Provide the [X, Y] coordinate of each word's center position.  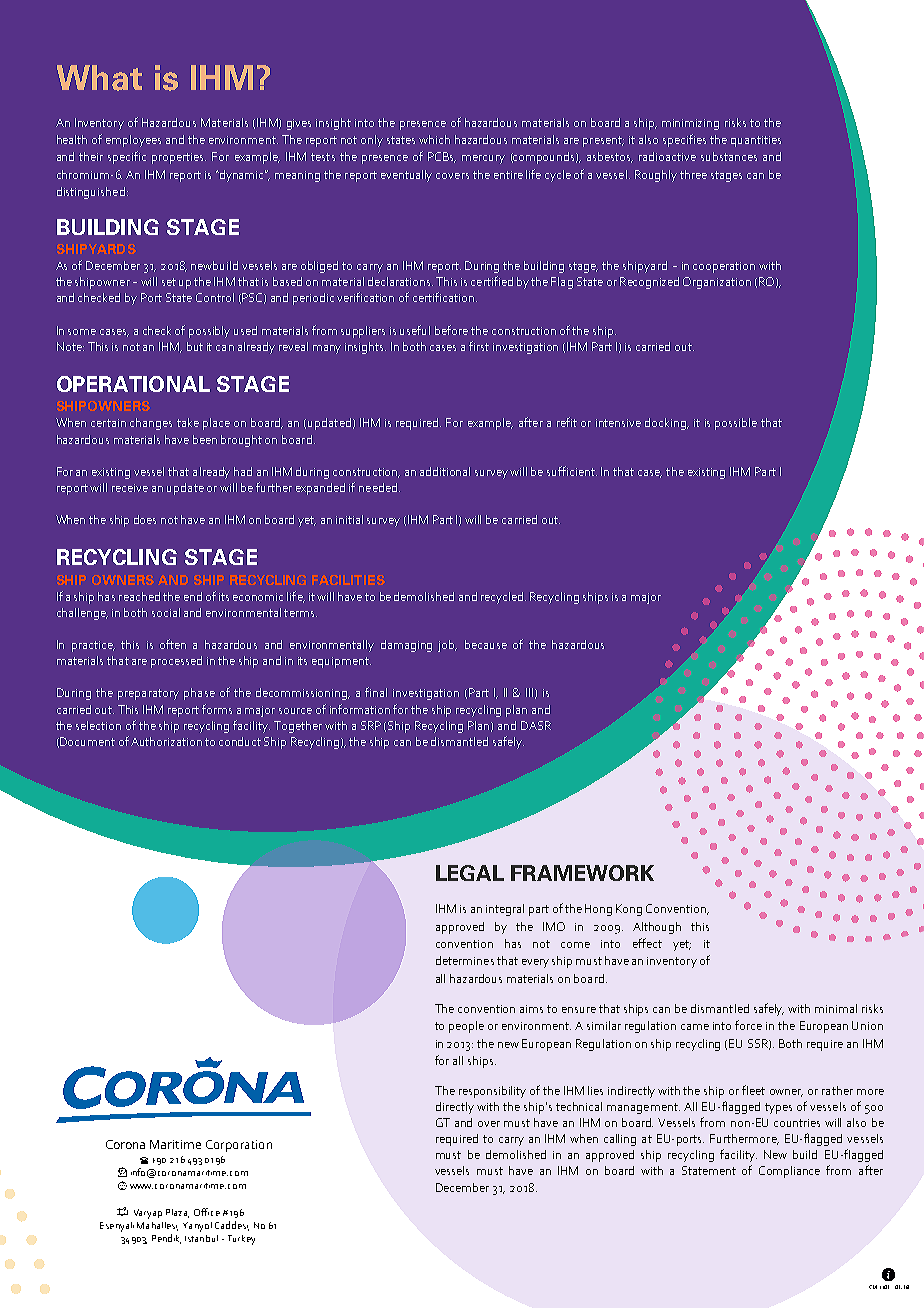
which [434, 139]
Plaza [177, 1213]
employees [133, 141]
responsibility [492, 1092]
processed [176, 662]
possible [736, 424]
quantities [756, 141]
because [486, 644]
